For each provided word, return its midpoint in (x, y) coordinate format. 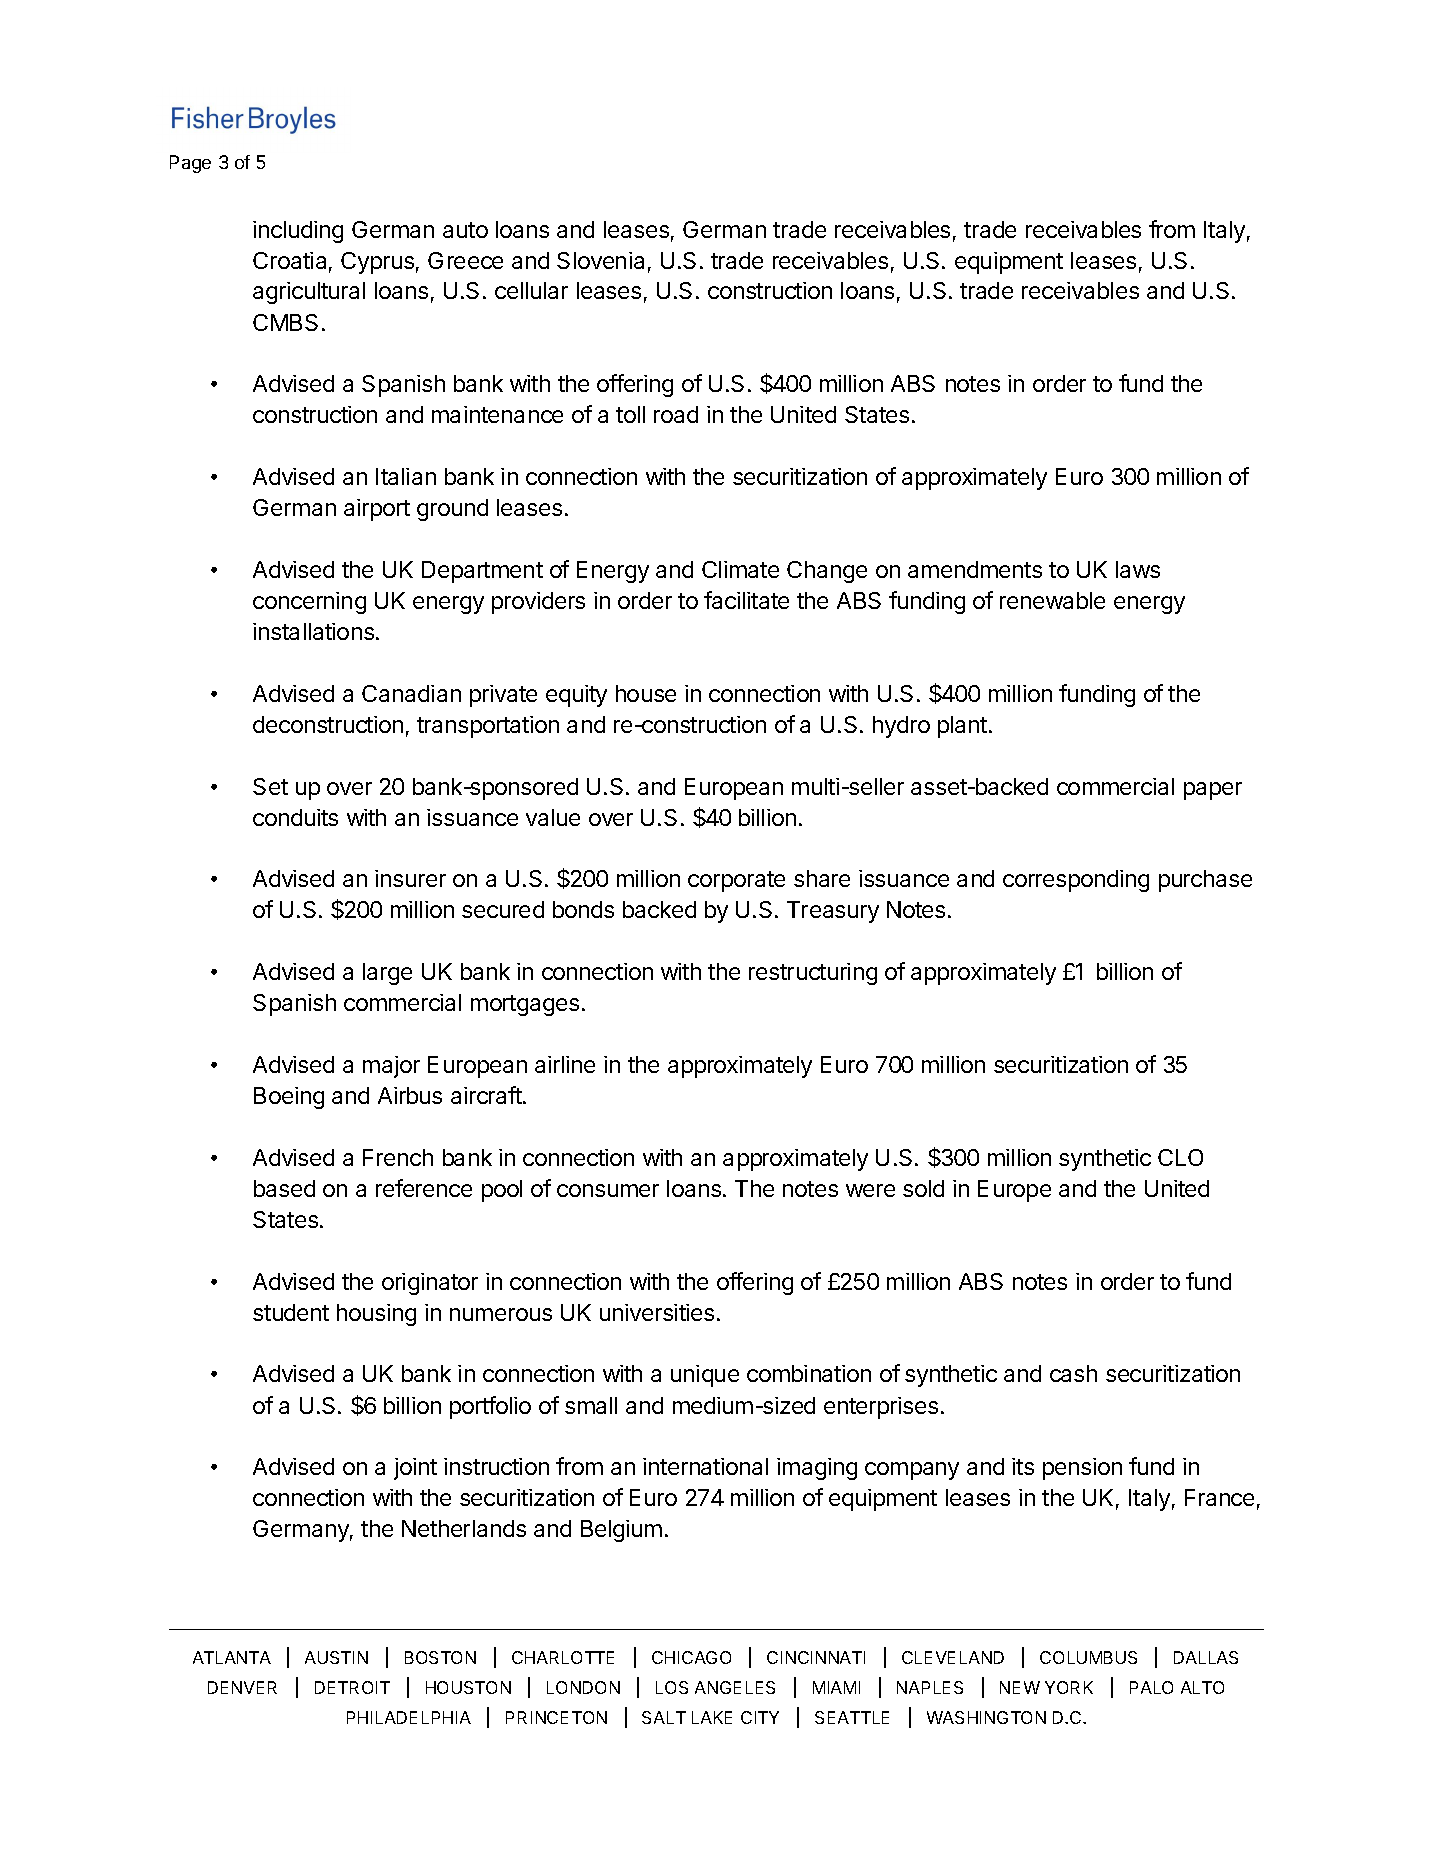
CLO (1180, 1157)
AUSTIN (336, 1657)
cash (1073, 1373)
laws (1138, 569)
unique (705, 1376)
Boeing (289, 1098)
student (291, 1312)
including (298, 232)
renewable (1052, 600)
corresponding (1076, 881)
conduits (295, 817)
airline (565, 1064)
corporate (736, 881)
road (676, 414)
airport (377, 510)
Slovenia (600, 260)
